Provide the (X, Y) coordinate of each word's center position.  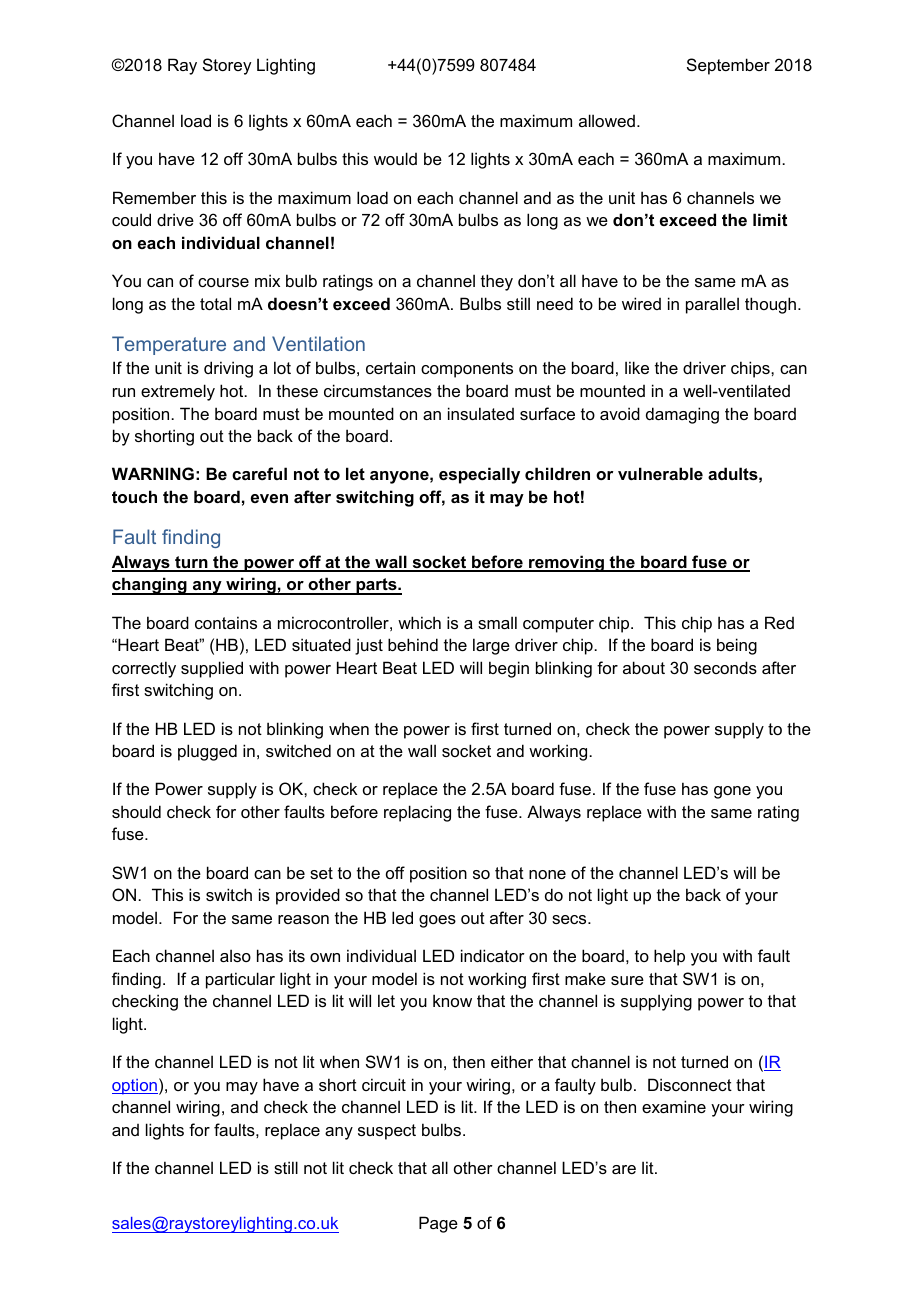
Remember (154, 197)
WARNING (153, 473)
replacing (417, 813)
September (728, 66)
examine (674, 1106)
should (136, 811)
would (395, 158)
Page (438, 1224)
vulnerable (660, 473)
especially (479, 475)
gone (732, 792)
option (135, 1087)
